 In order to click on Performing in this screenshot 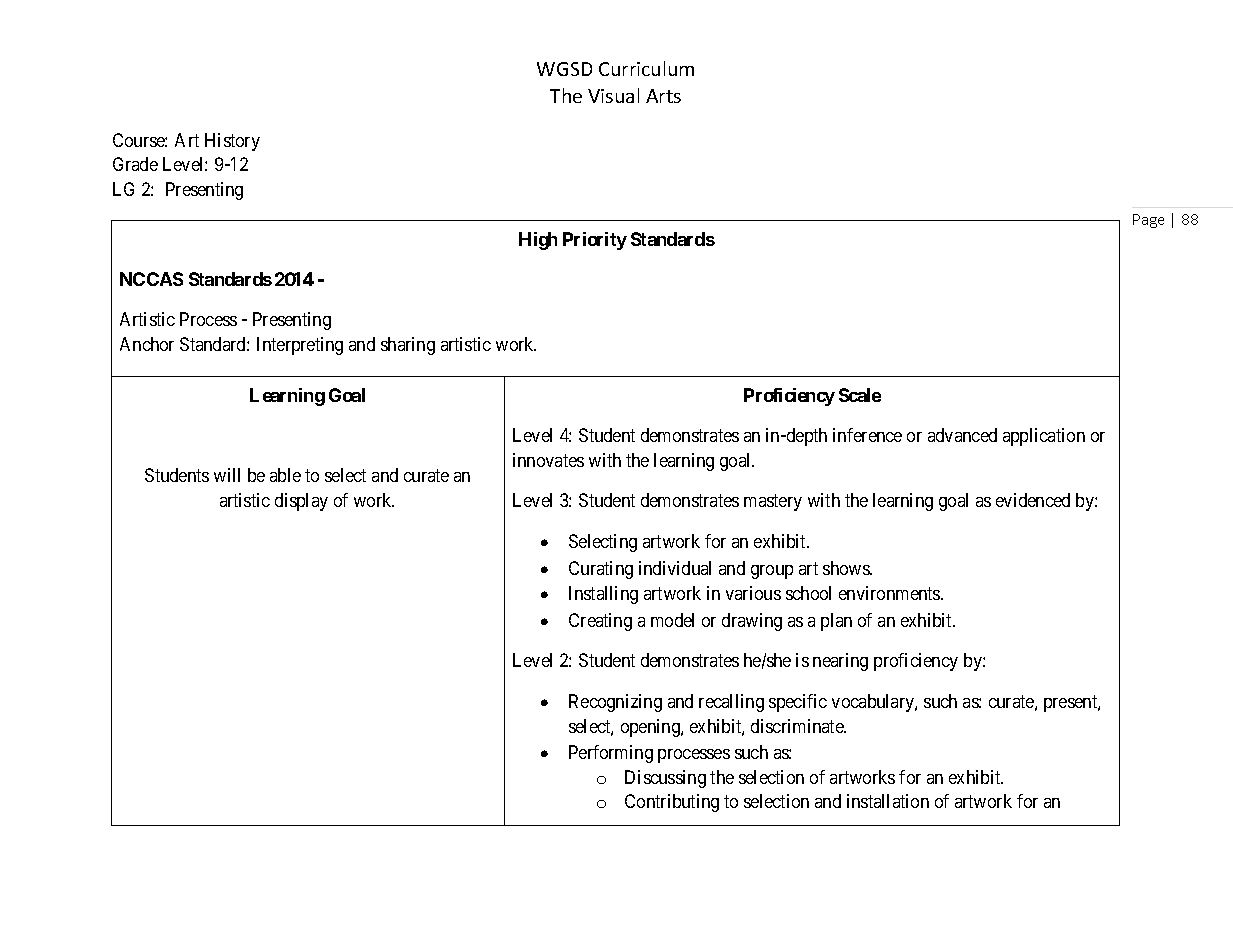, I will do `click(611, 754)`.
